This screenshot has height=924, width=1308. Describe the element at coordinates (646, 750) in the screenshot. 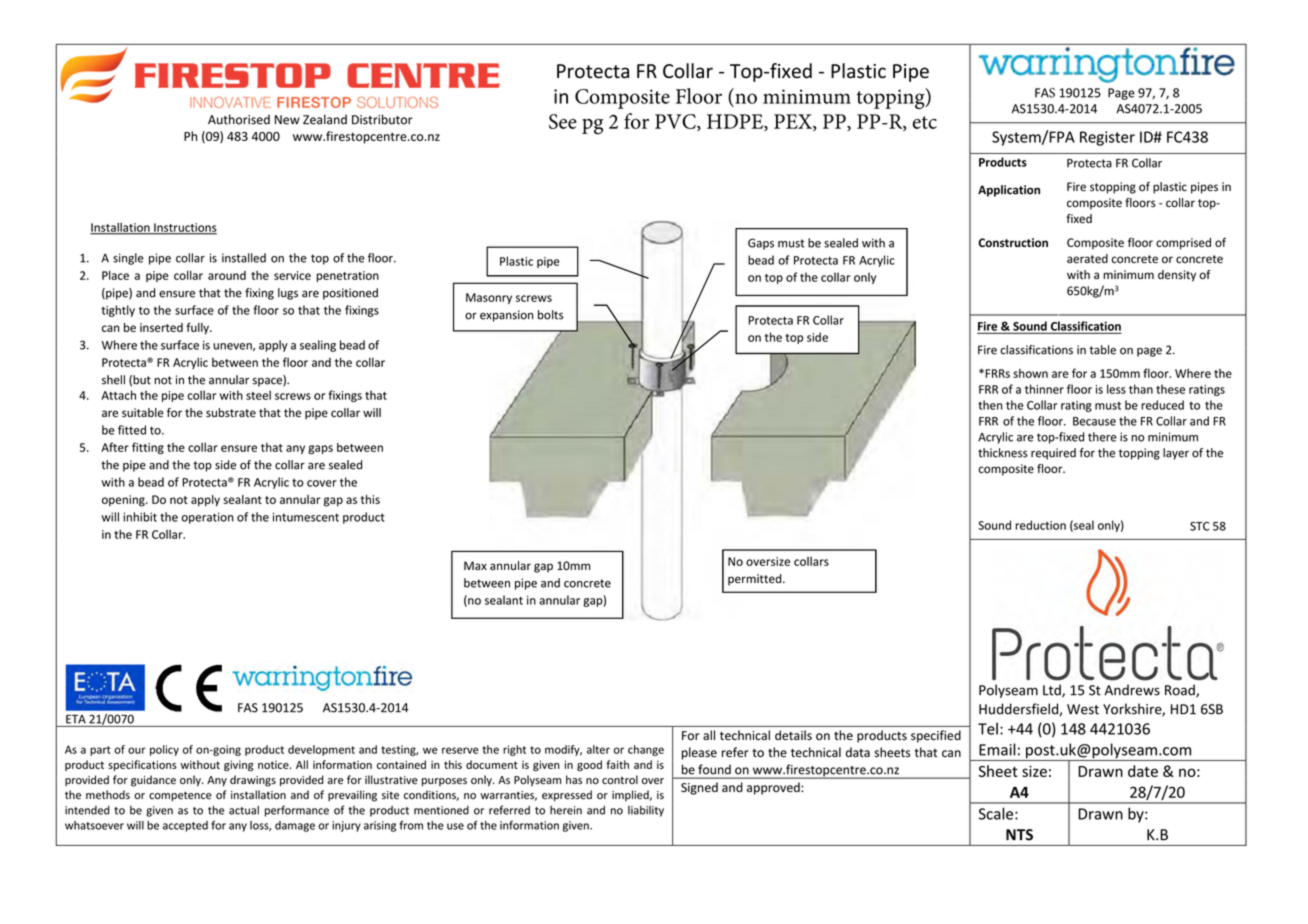

I see `change` at that location.
